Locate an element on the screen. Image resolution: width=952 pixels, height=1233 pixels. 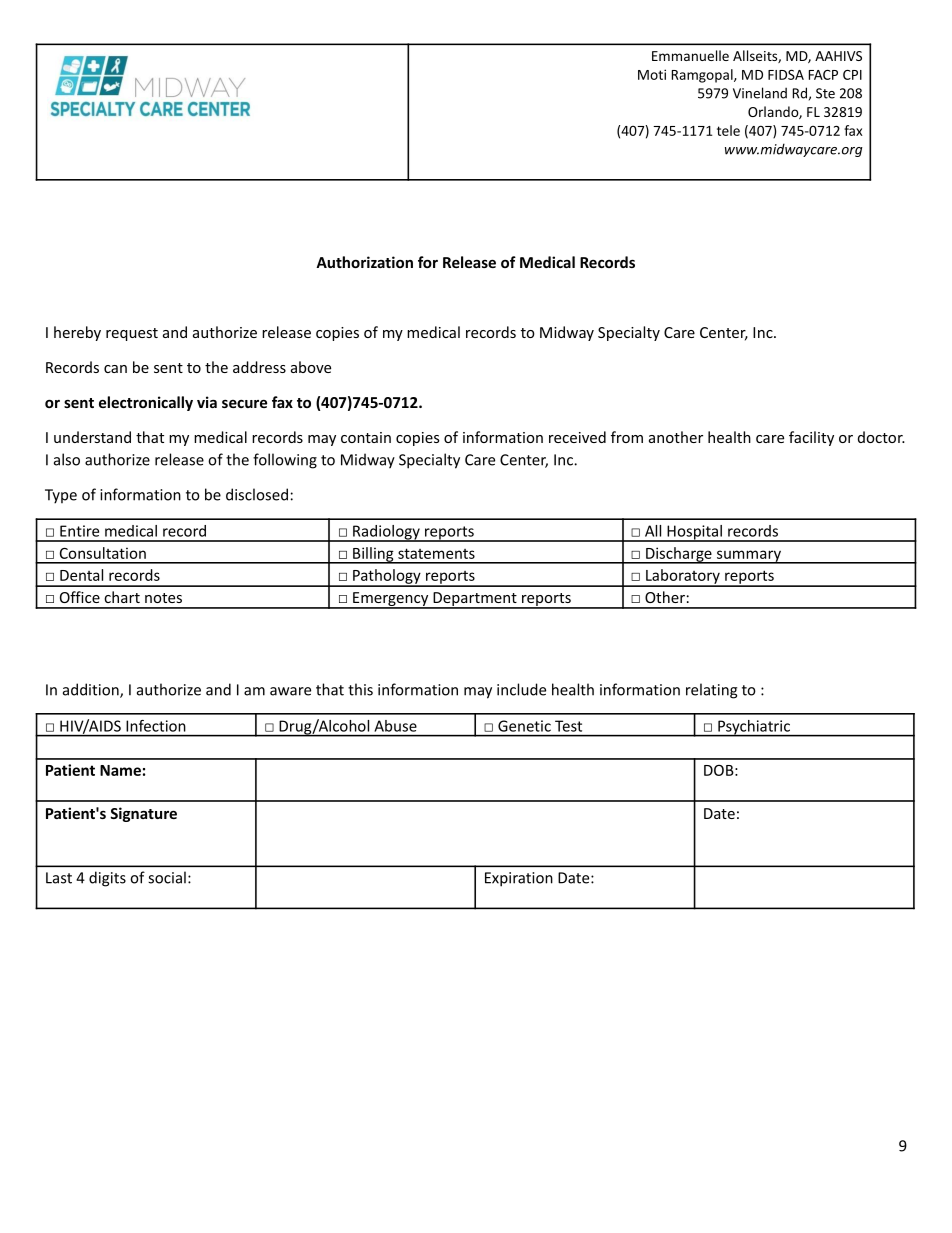
Psychiatric is located at coordinates (754, 728).
